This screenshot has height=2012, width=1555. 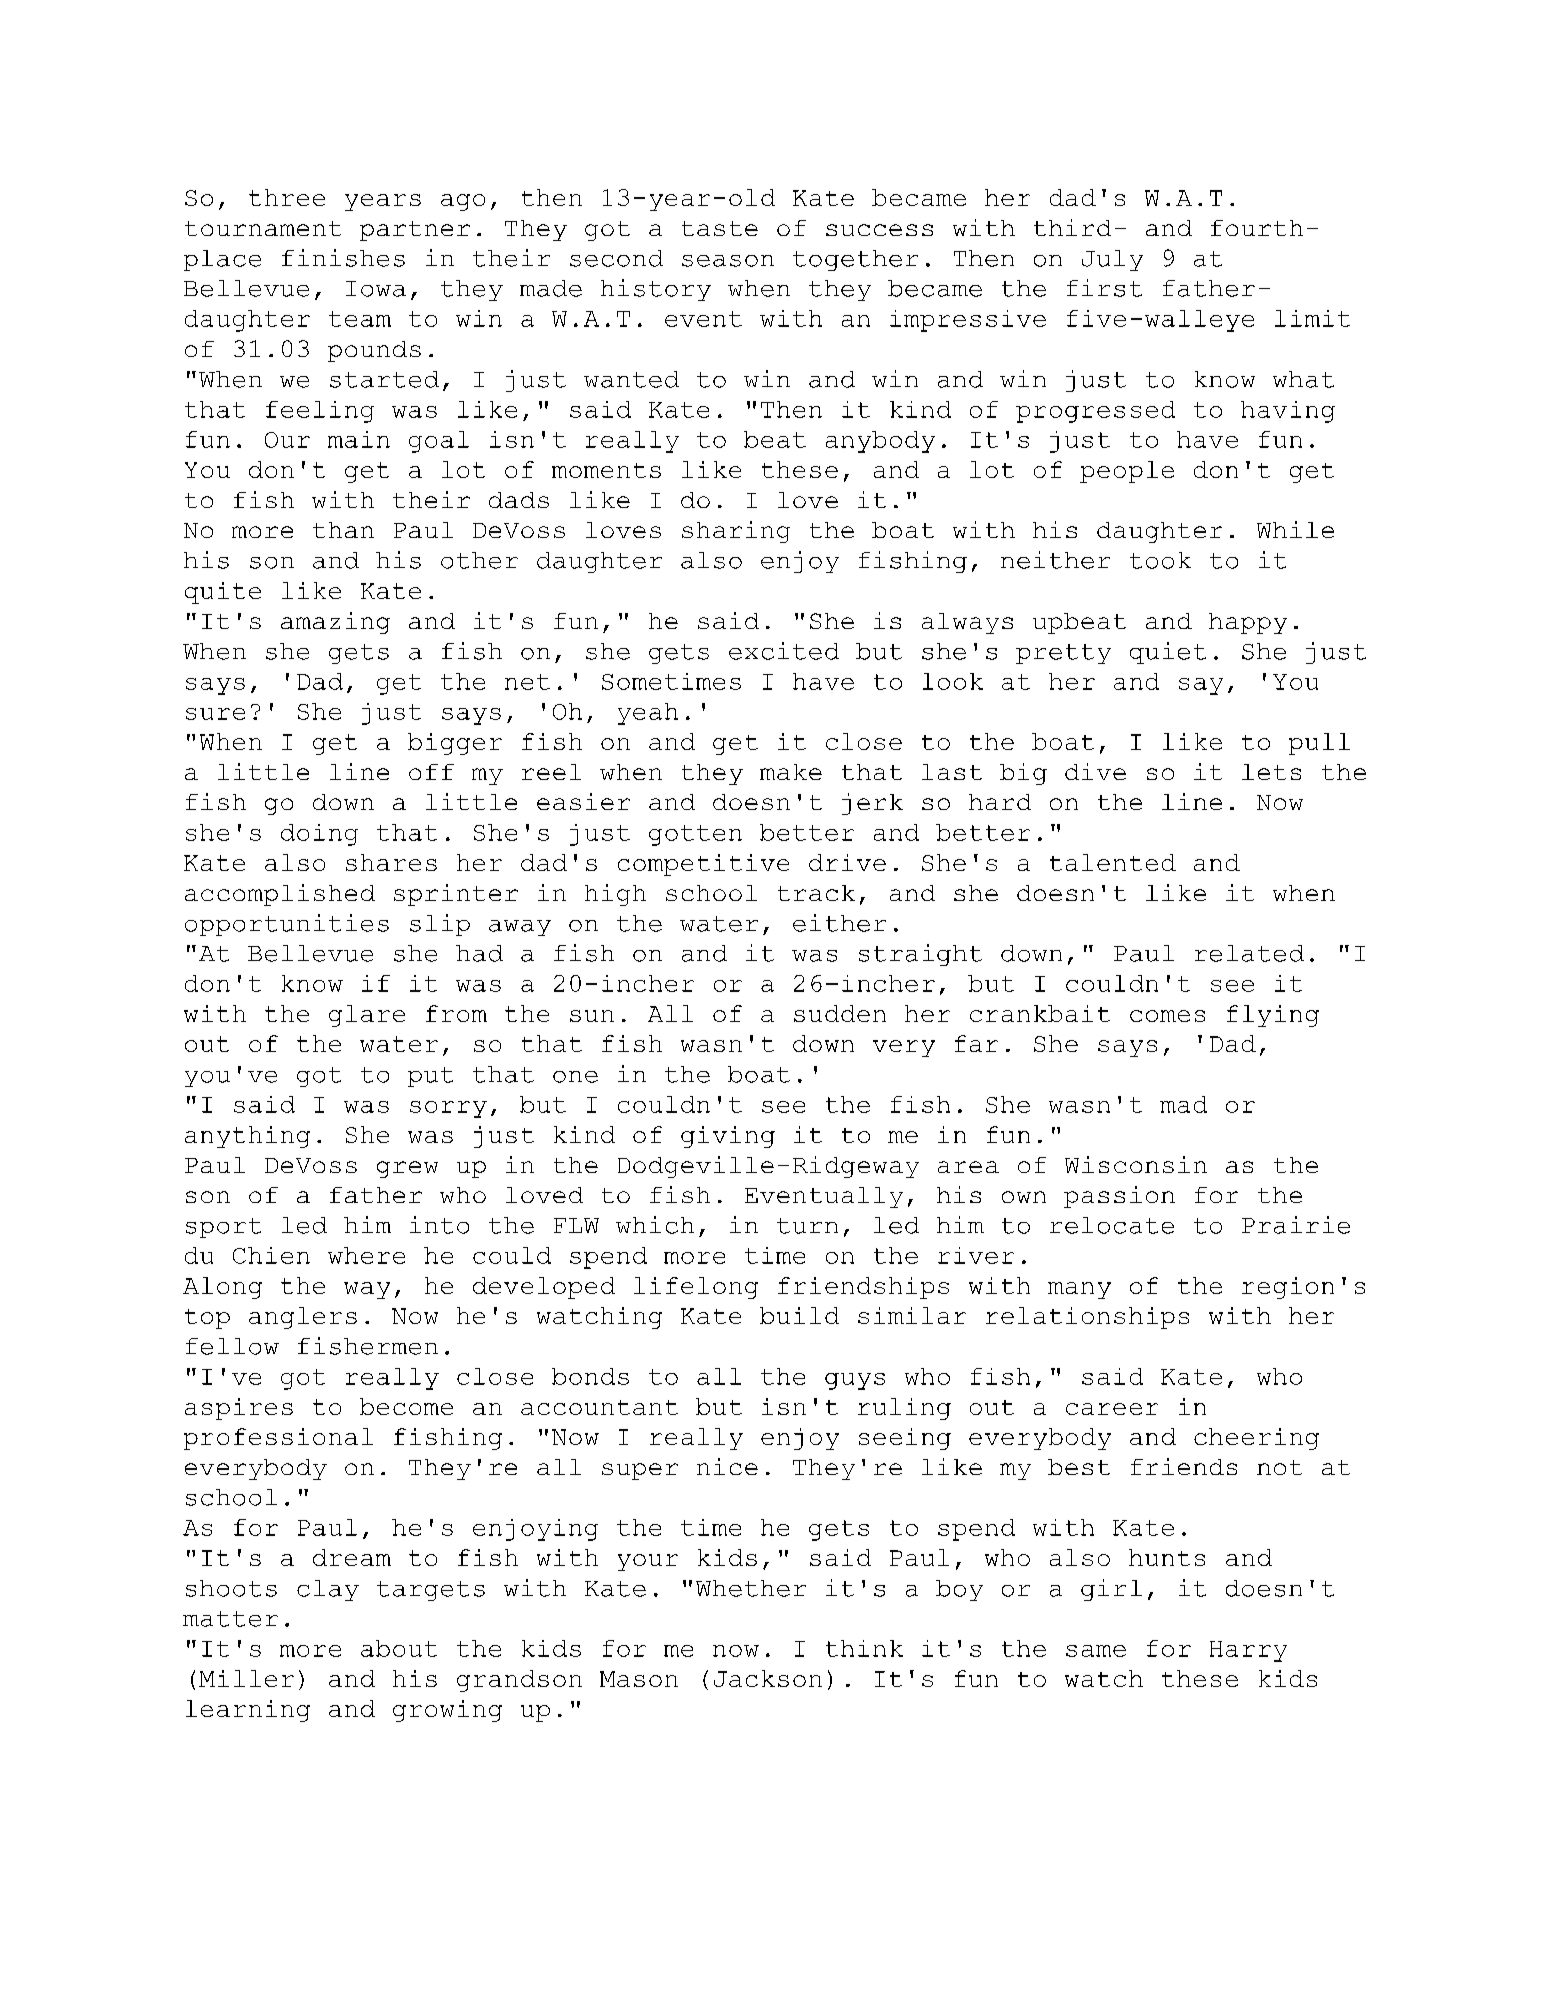 I want to click on grew, so click(x=407, y=1169).
